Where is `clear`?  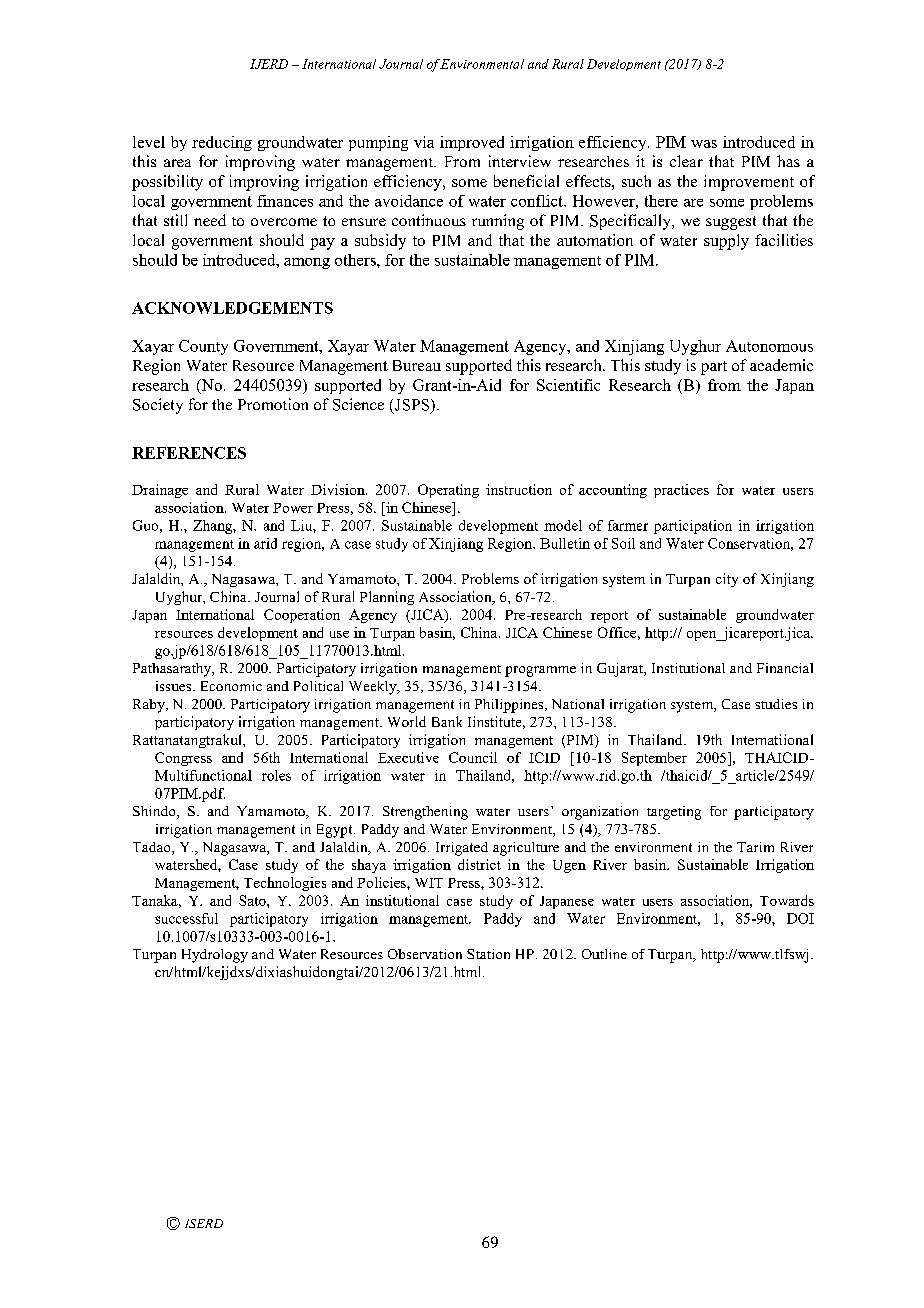
clear is located at coordinates (686, 161).
